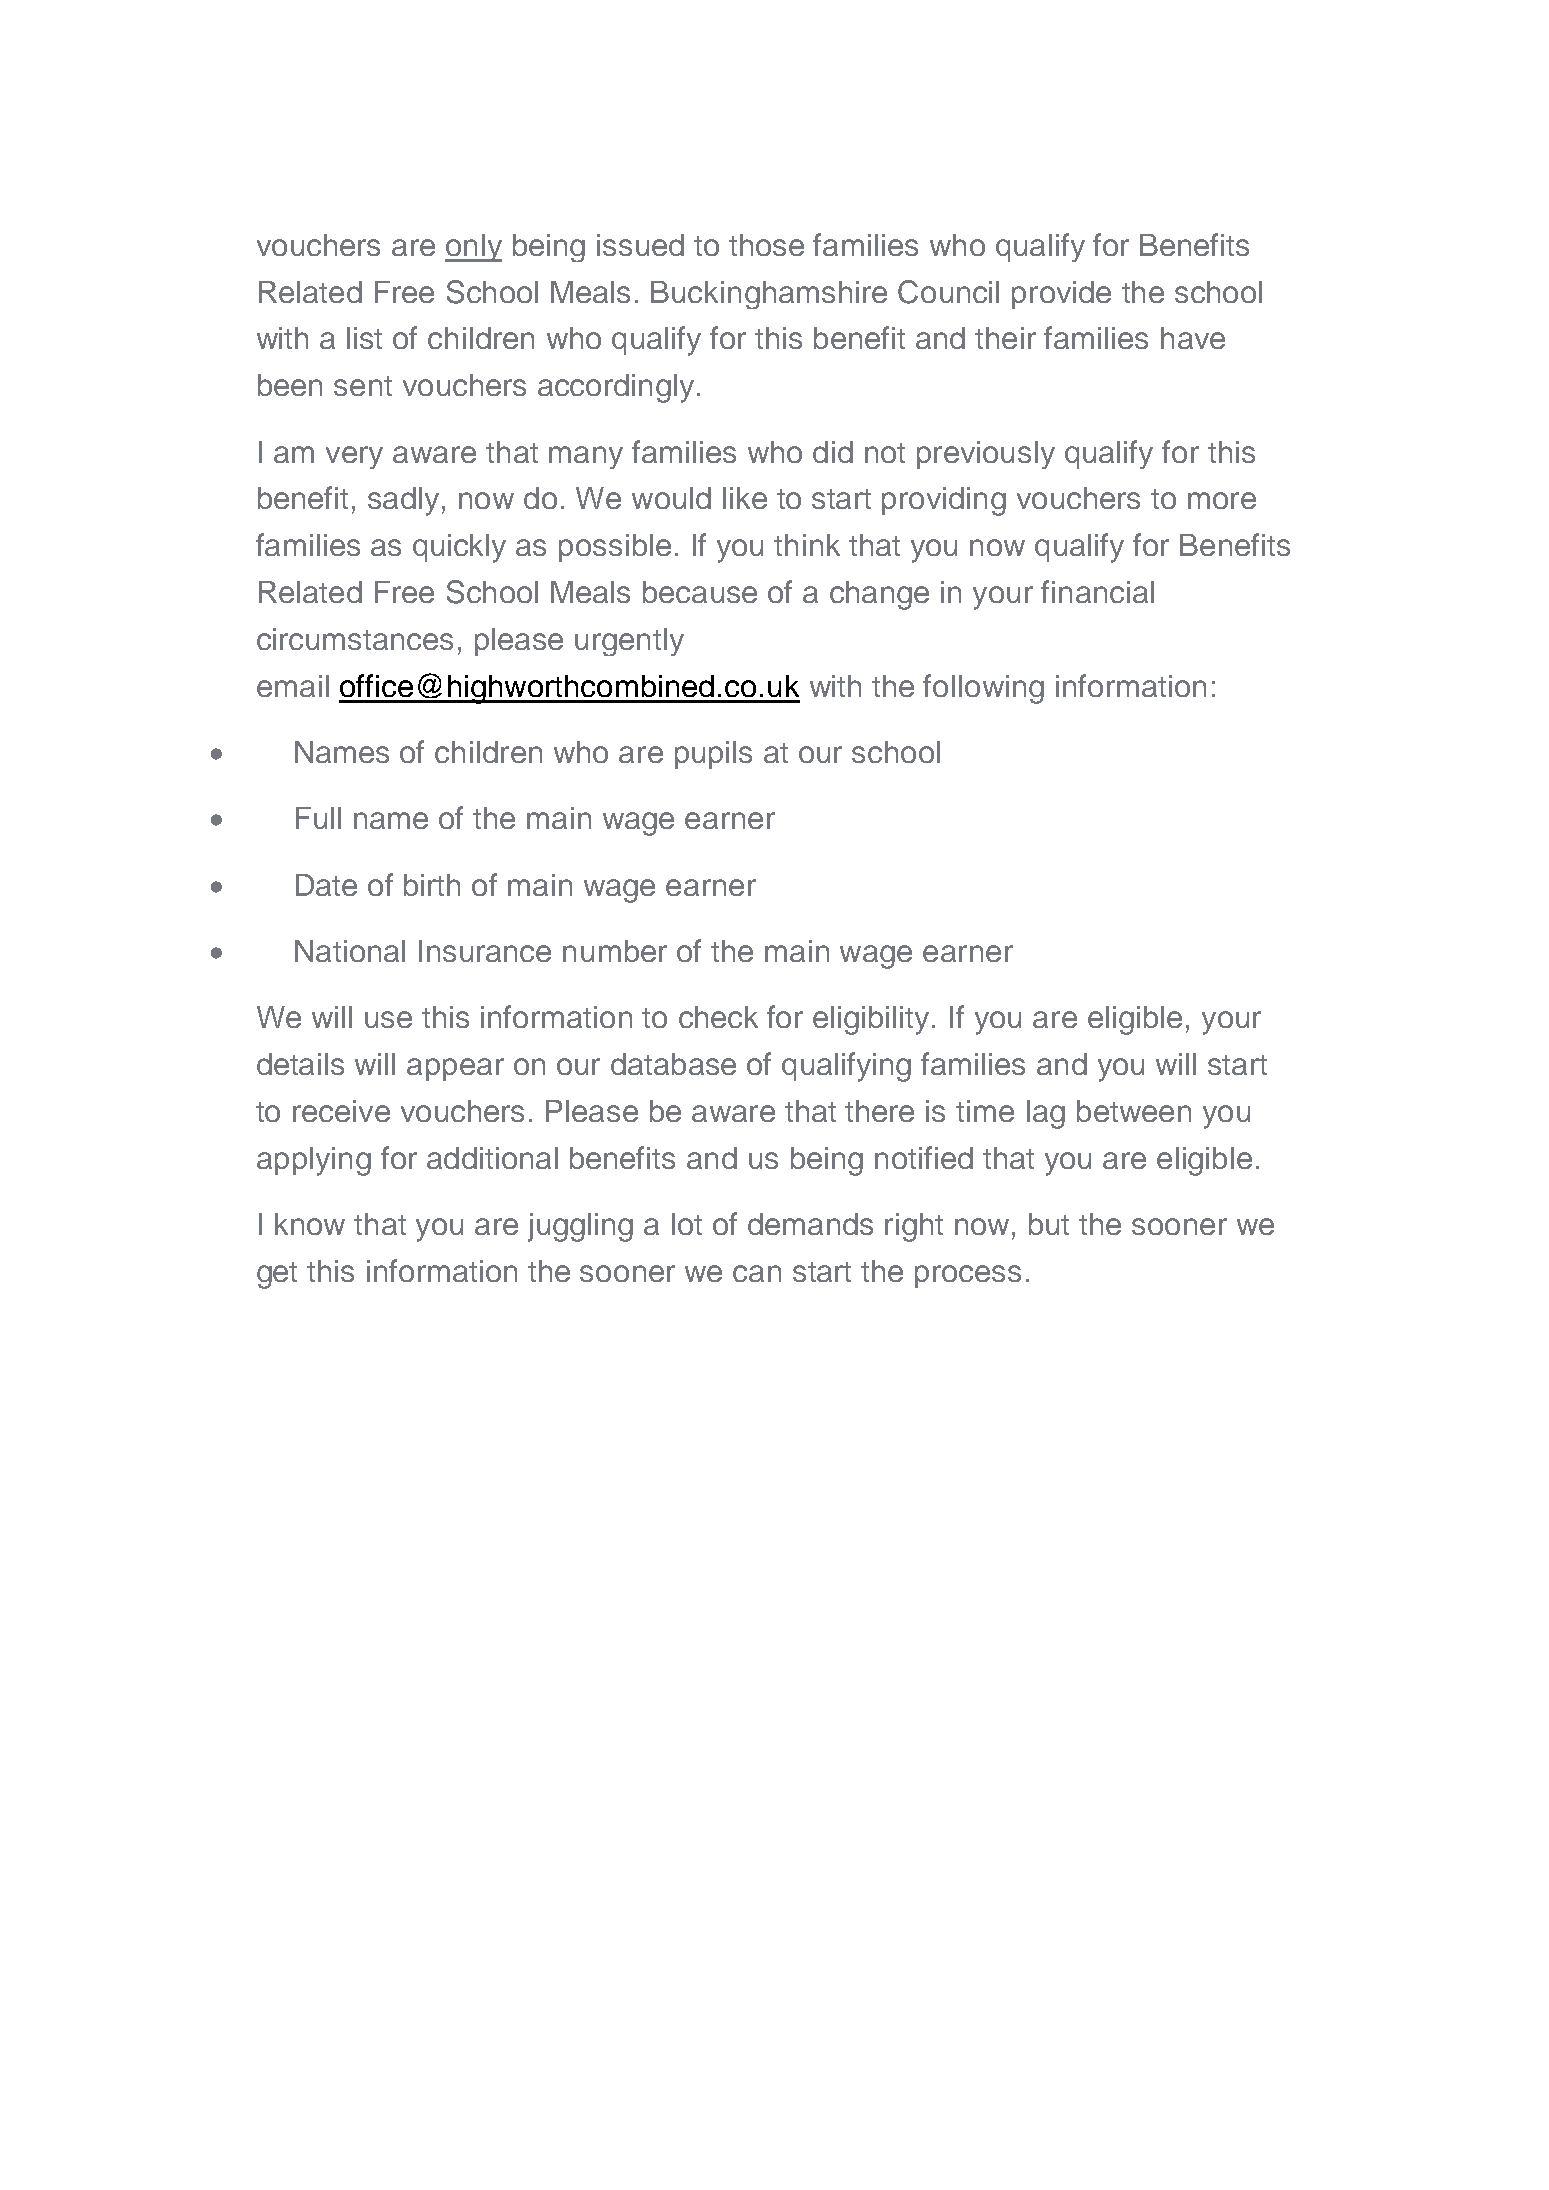  I want to click on pupils, so click(713, 755).
